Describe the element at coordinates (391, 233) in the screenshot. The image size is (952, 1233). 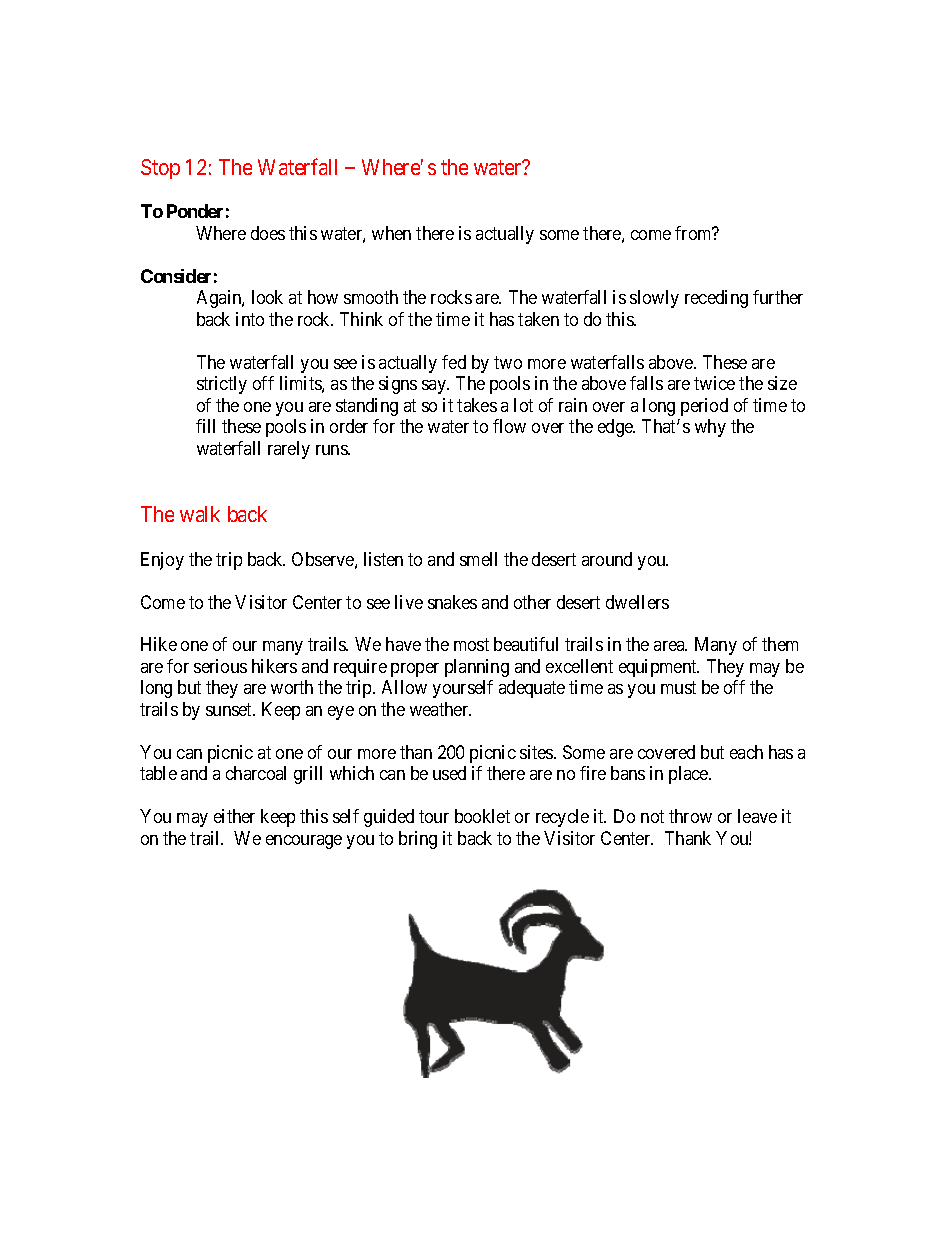
I see `when` at that location.
